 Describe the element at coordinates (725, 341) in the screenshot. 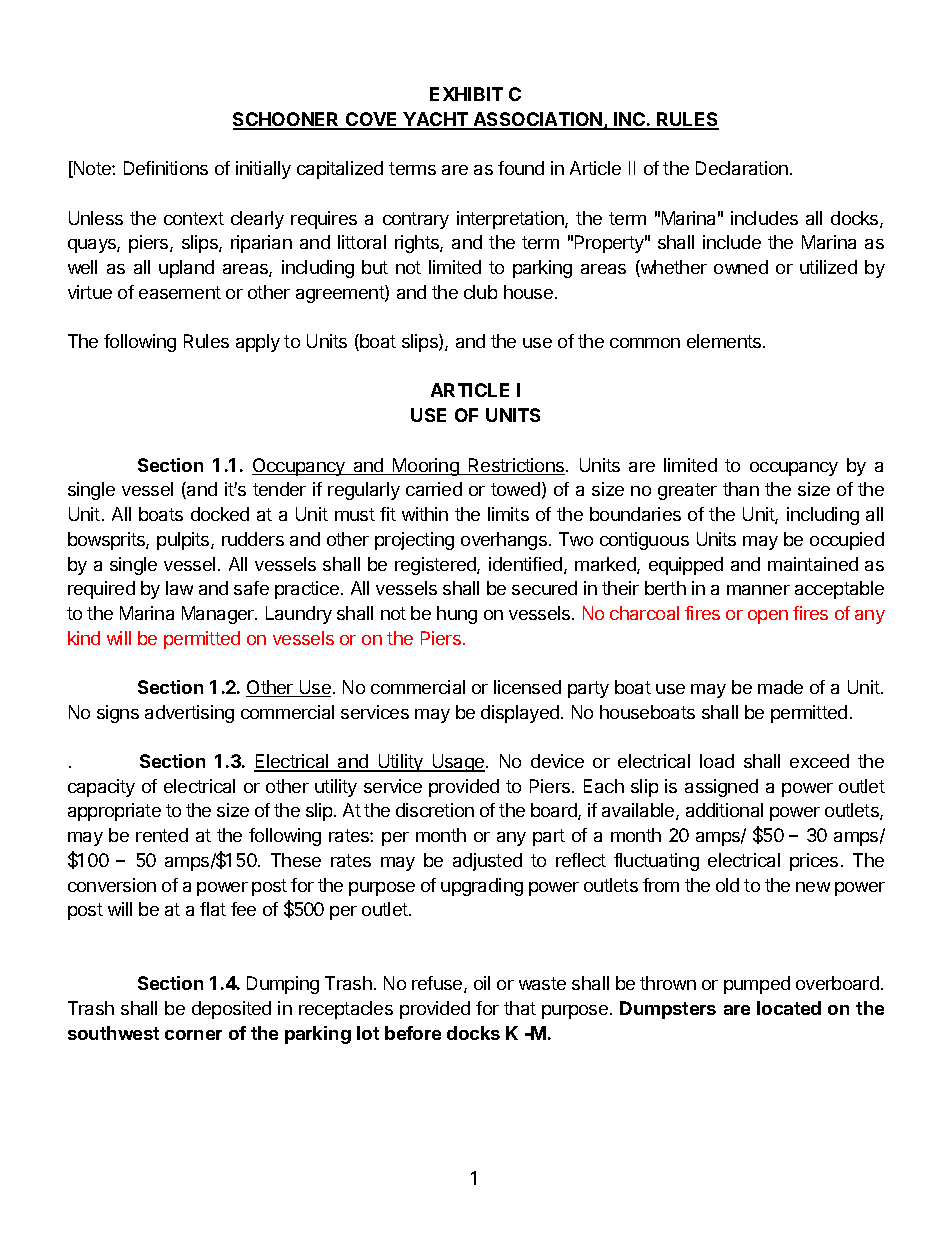

I see `elements` at that location.
